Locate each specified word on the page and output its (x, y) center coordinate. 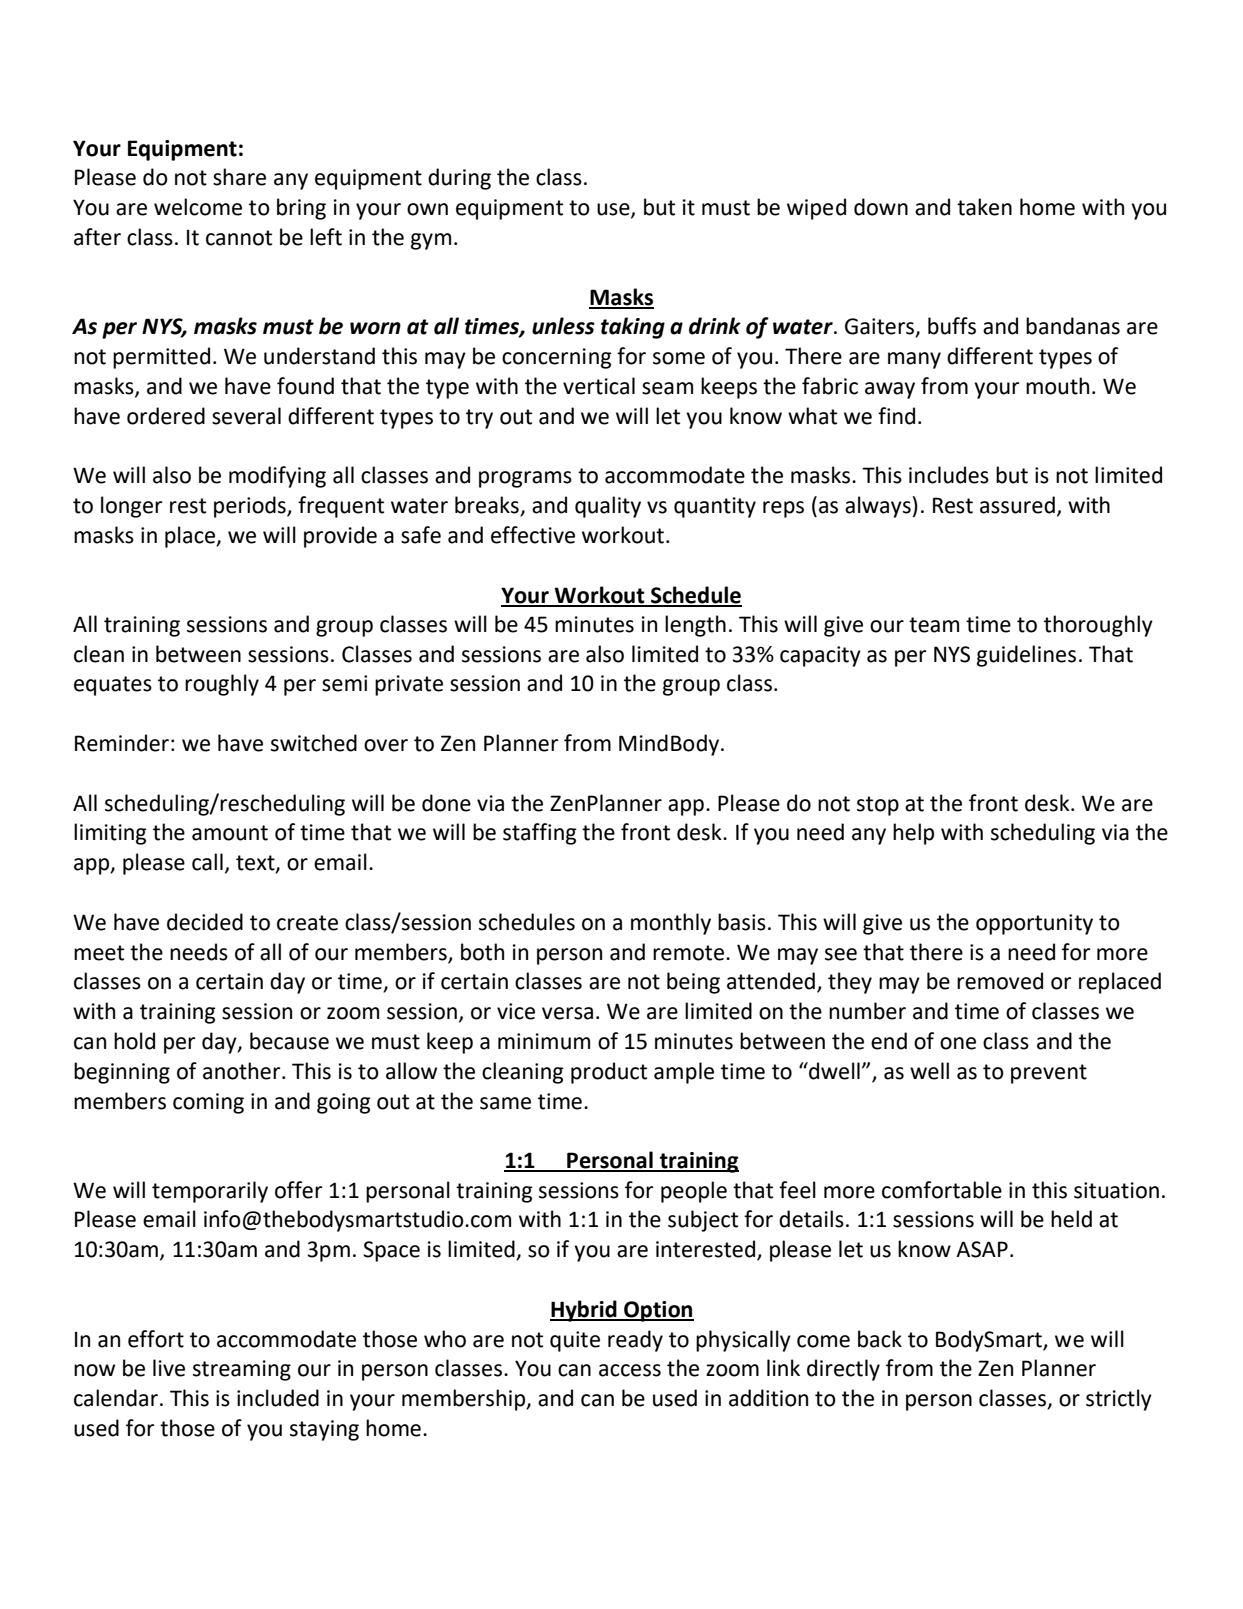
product (609, 1073)
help (913, 834)
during (459, 179)
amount (230, 833)
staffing (540, 834)
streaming (242, 1370)
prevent (1049, 1074)
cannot (239, 238)
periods (251, 507)
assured (1017, 505)
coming (208, 1103)
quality (608, 507)
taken (984, 207)
